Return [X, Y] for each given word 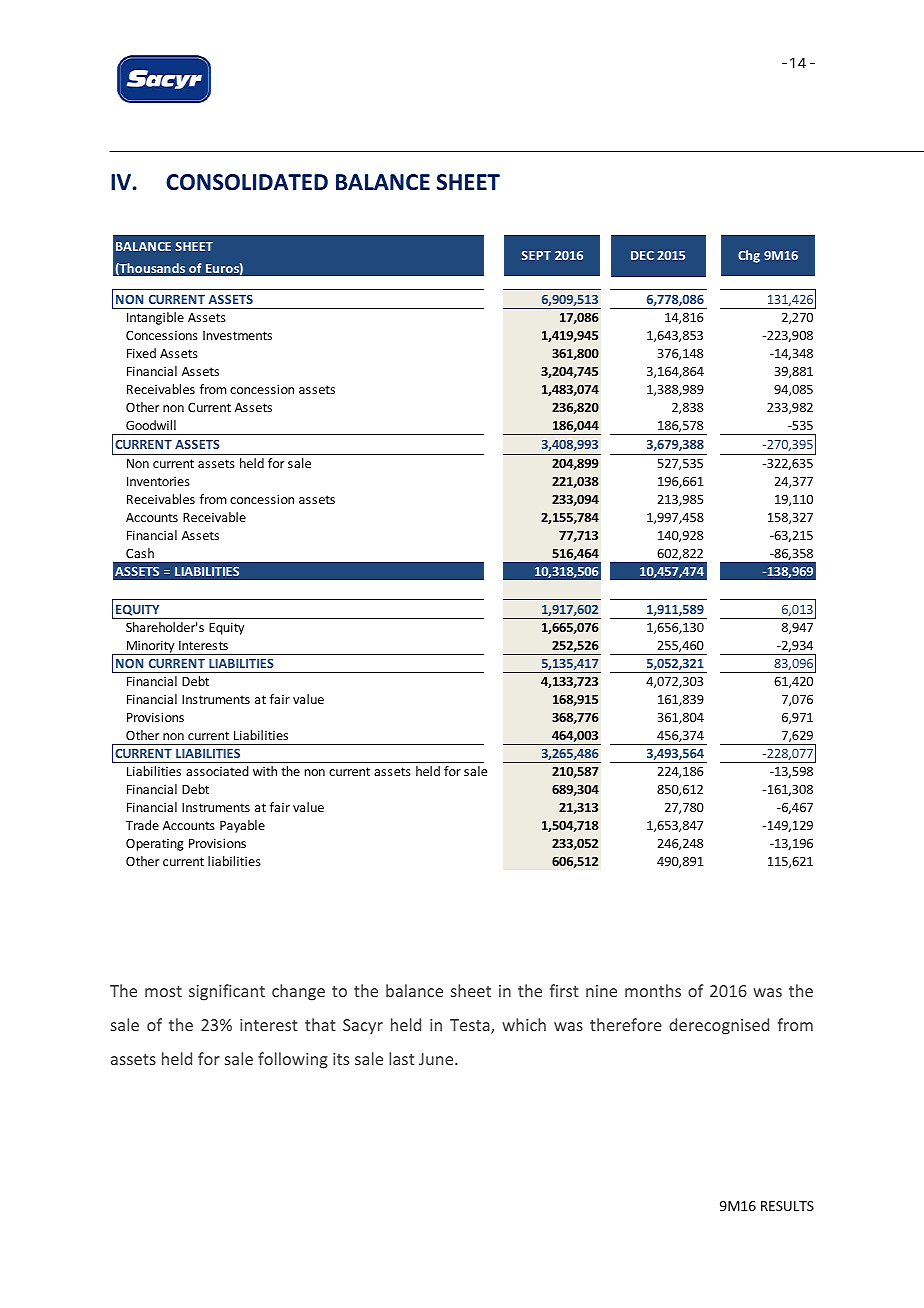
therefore [626, 1024]
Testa [471, 1026]
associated [217, 771]
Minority [151, 647]
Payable [242, 826]
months [653, 990]
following [293, 1060]
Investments [237, 335]
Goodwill [151, 425]
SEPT [536, 255]
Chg [749, 256]
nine [601, 991]
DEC [642, 255]
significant [227, 992]
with [265, 771]
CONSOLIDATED [247, 182]
